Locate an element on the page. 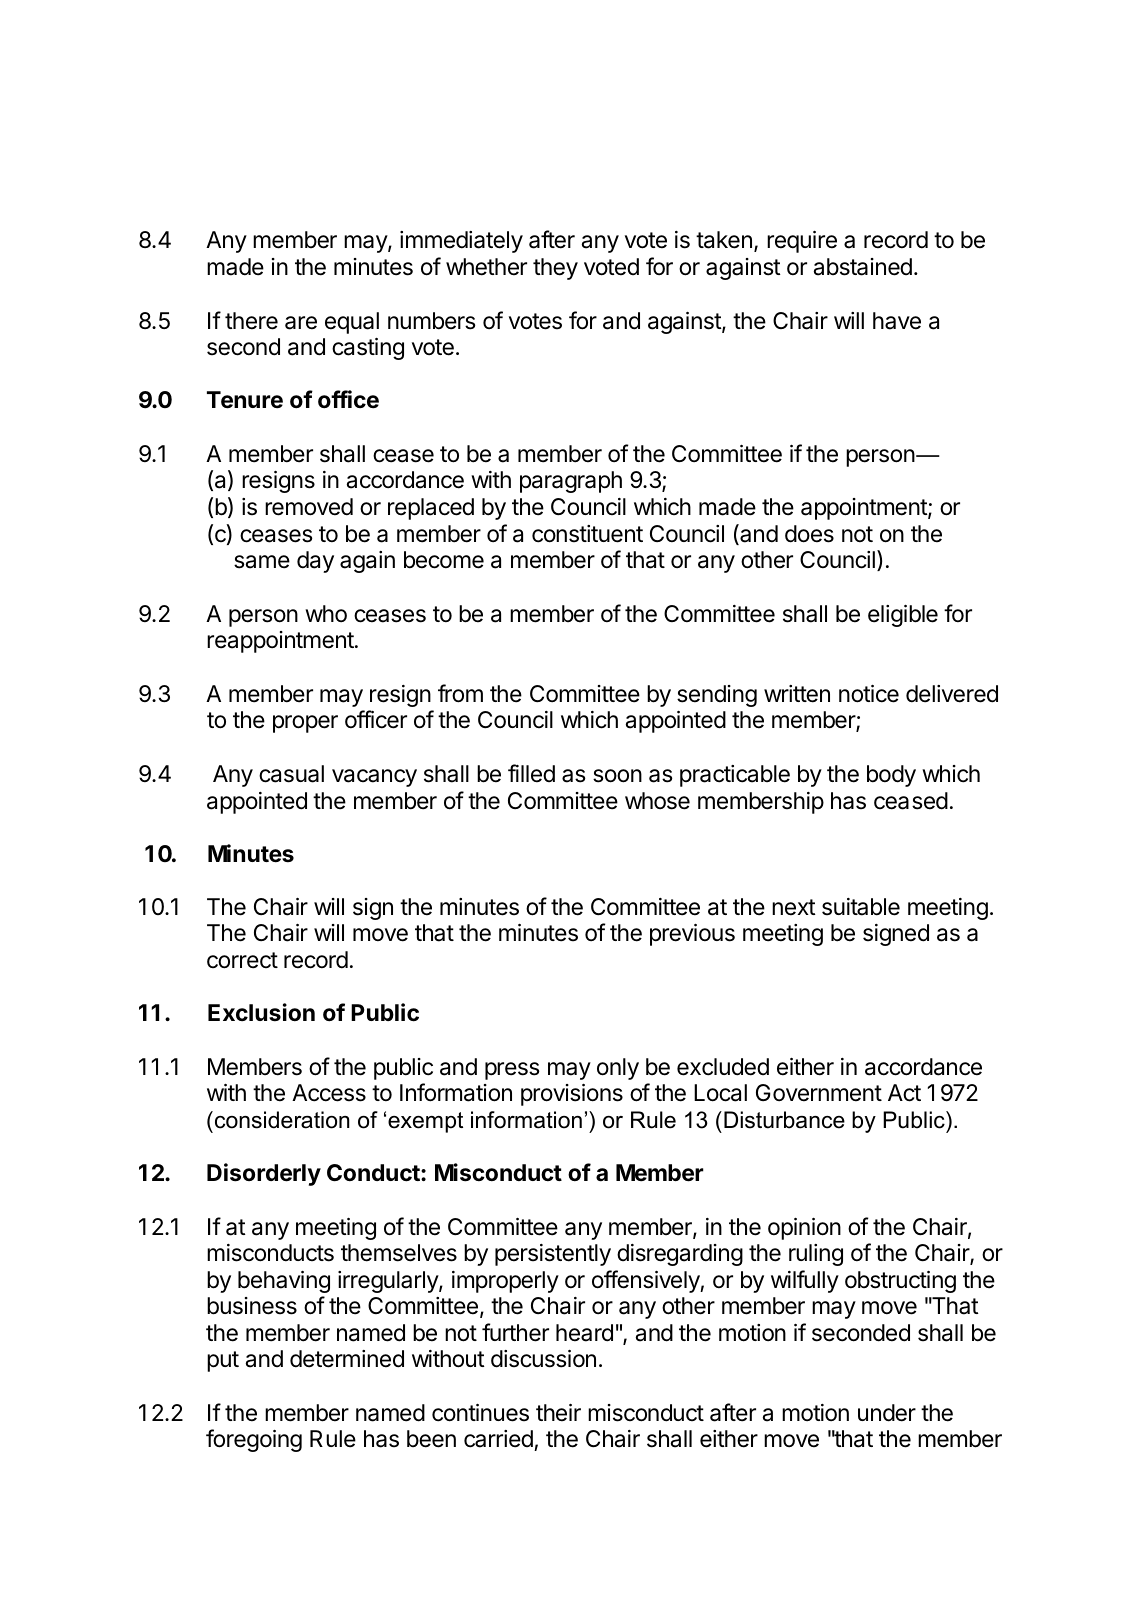 The width and height of the image is (1141, 1614). are is located at coordinates (301, 323).
